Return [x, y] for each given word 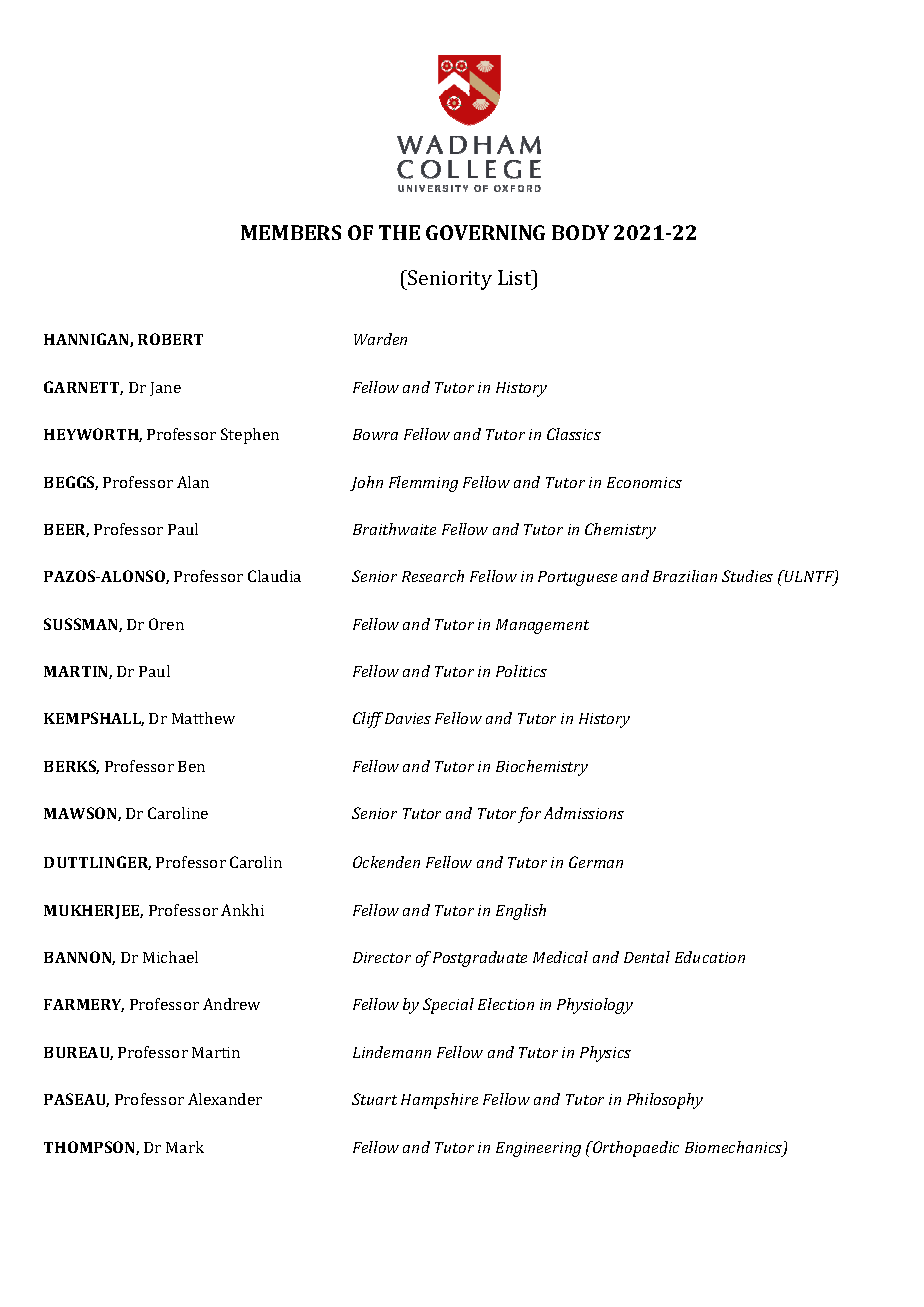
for [529, 815]
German [596, 862]
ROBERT [170, 339]
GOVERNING [485, 232]
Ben [191, 766]
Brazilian [685, 576]
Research [433, 576]
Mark [185, 1147]
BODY [580, 232]
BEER [66, 530]
